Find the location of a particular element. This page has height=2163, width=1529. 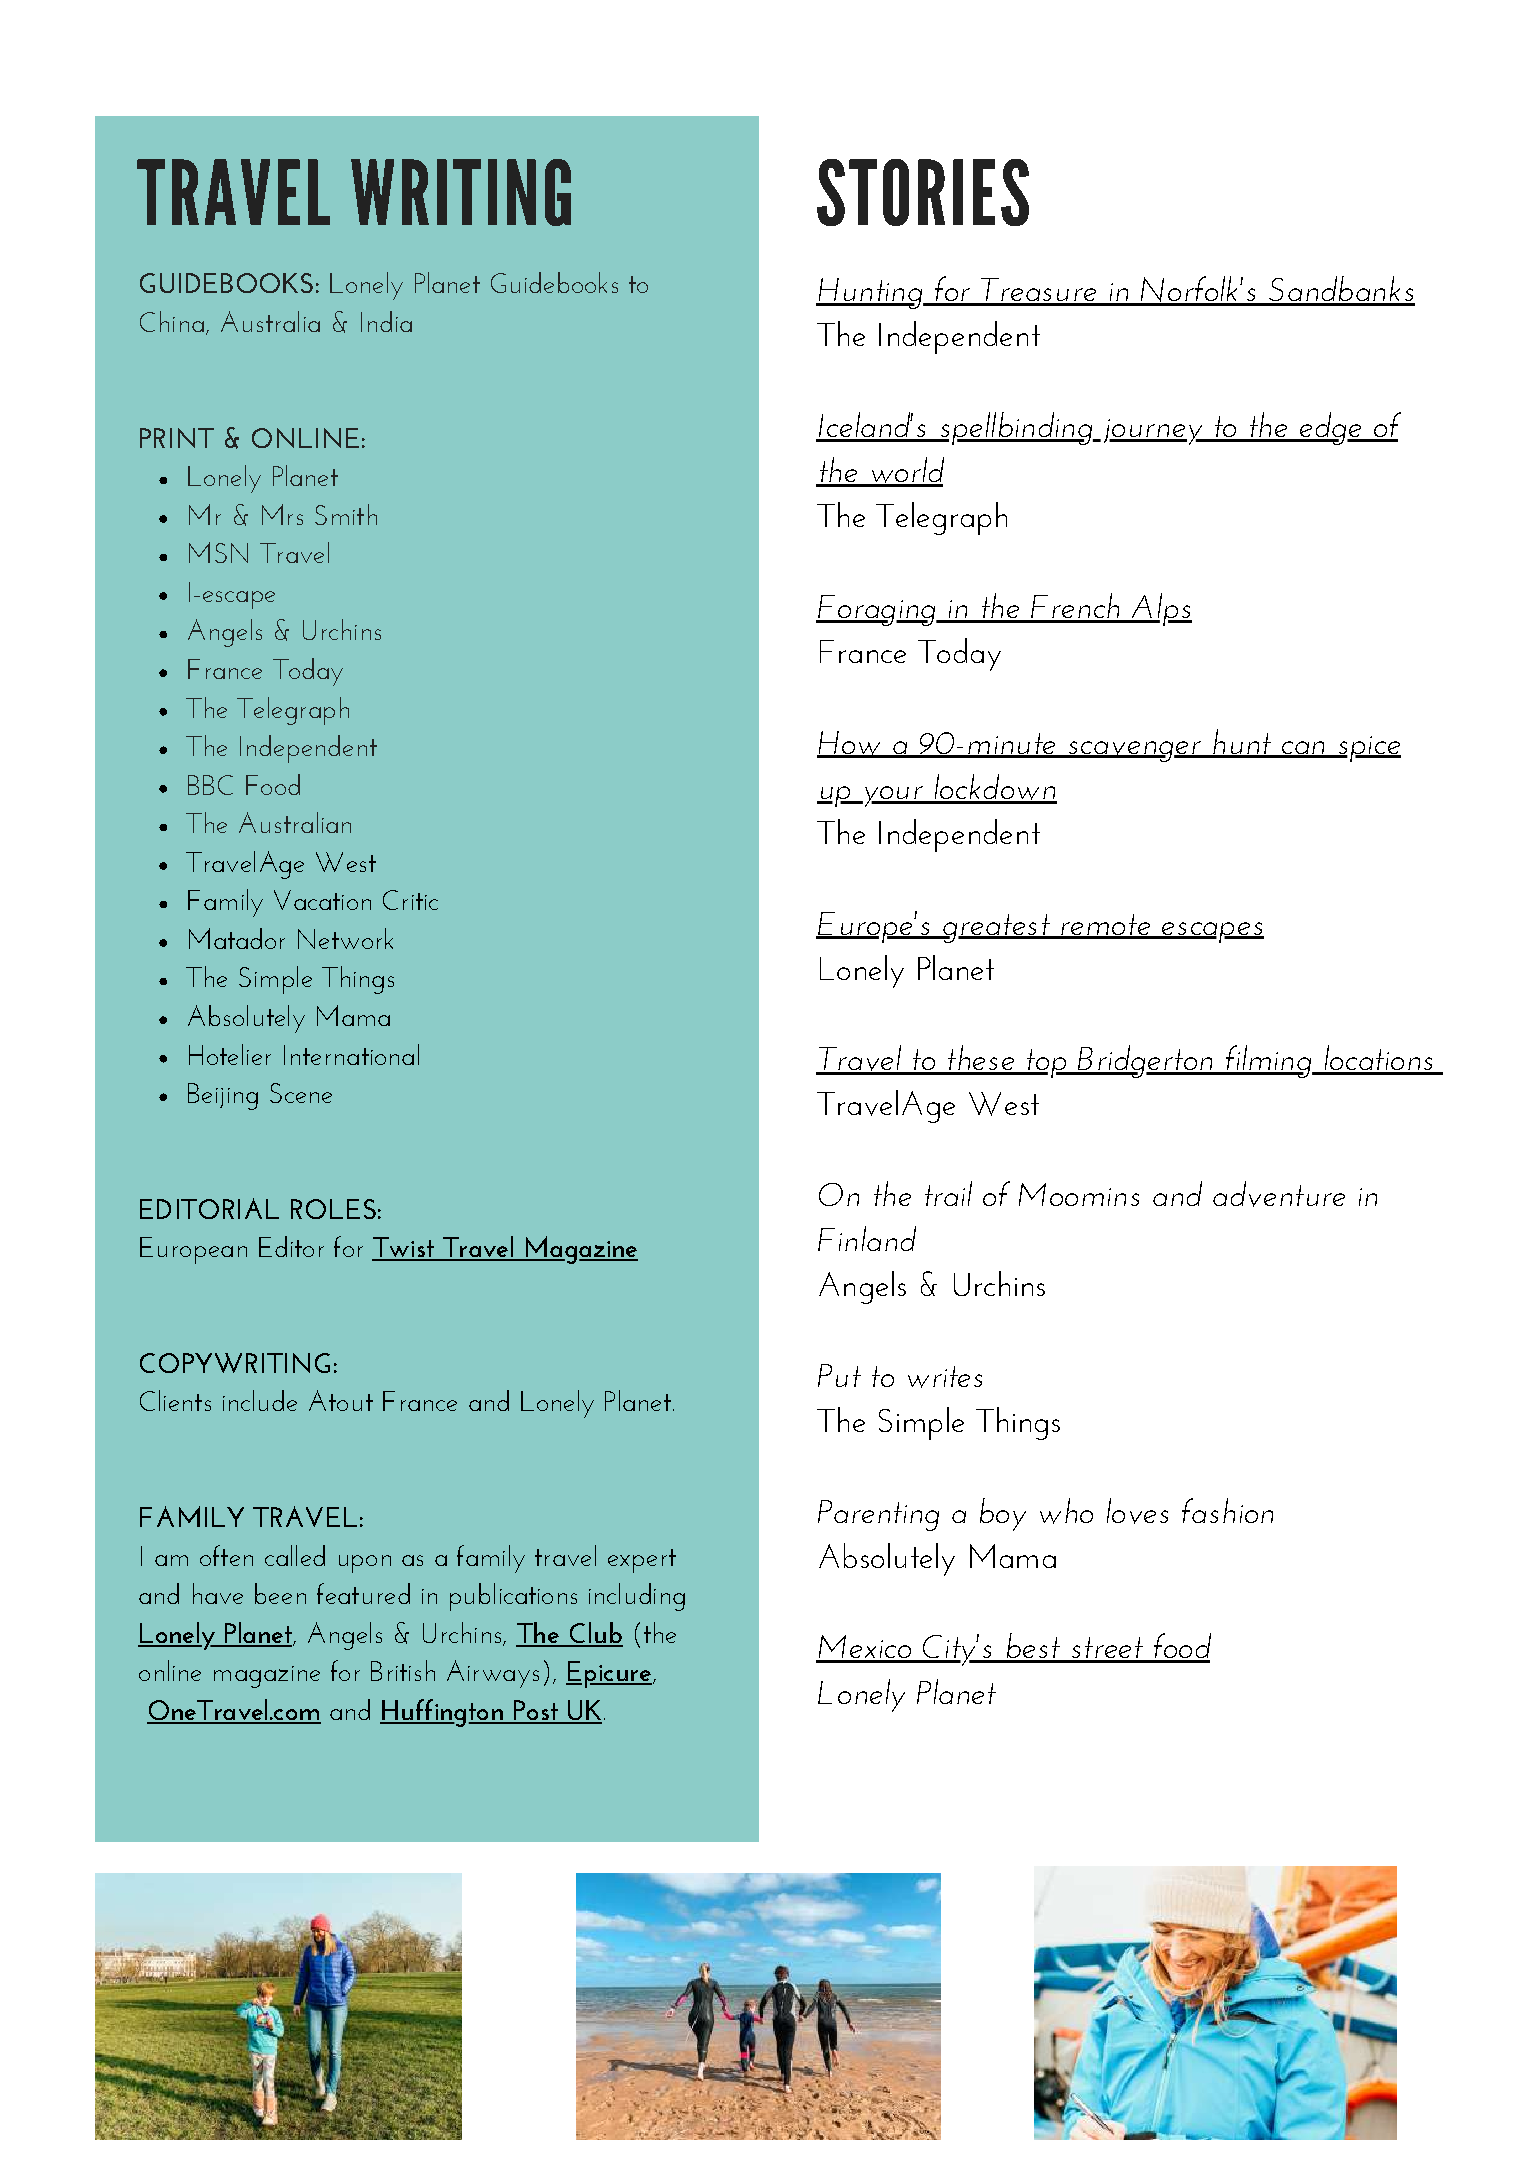

ROLES is located at coordinates (333, 1209).
